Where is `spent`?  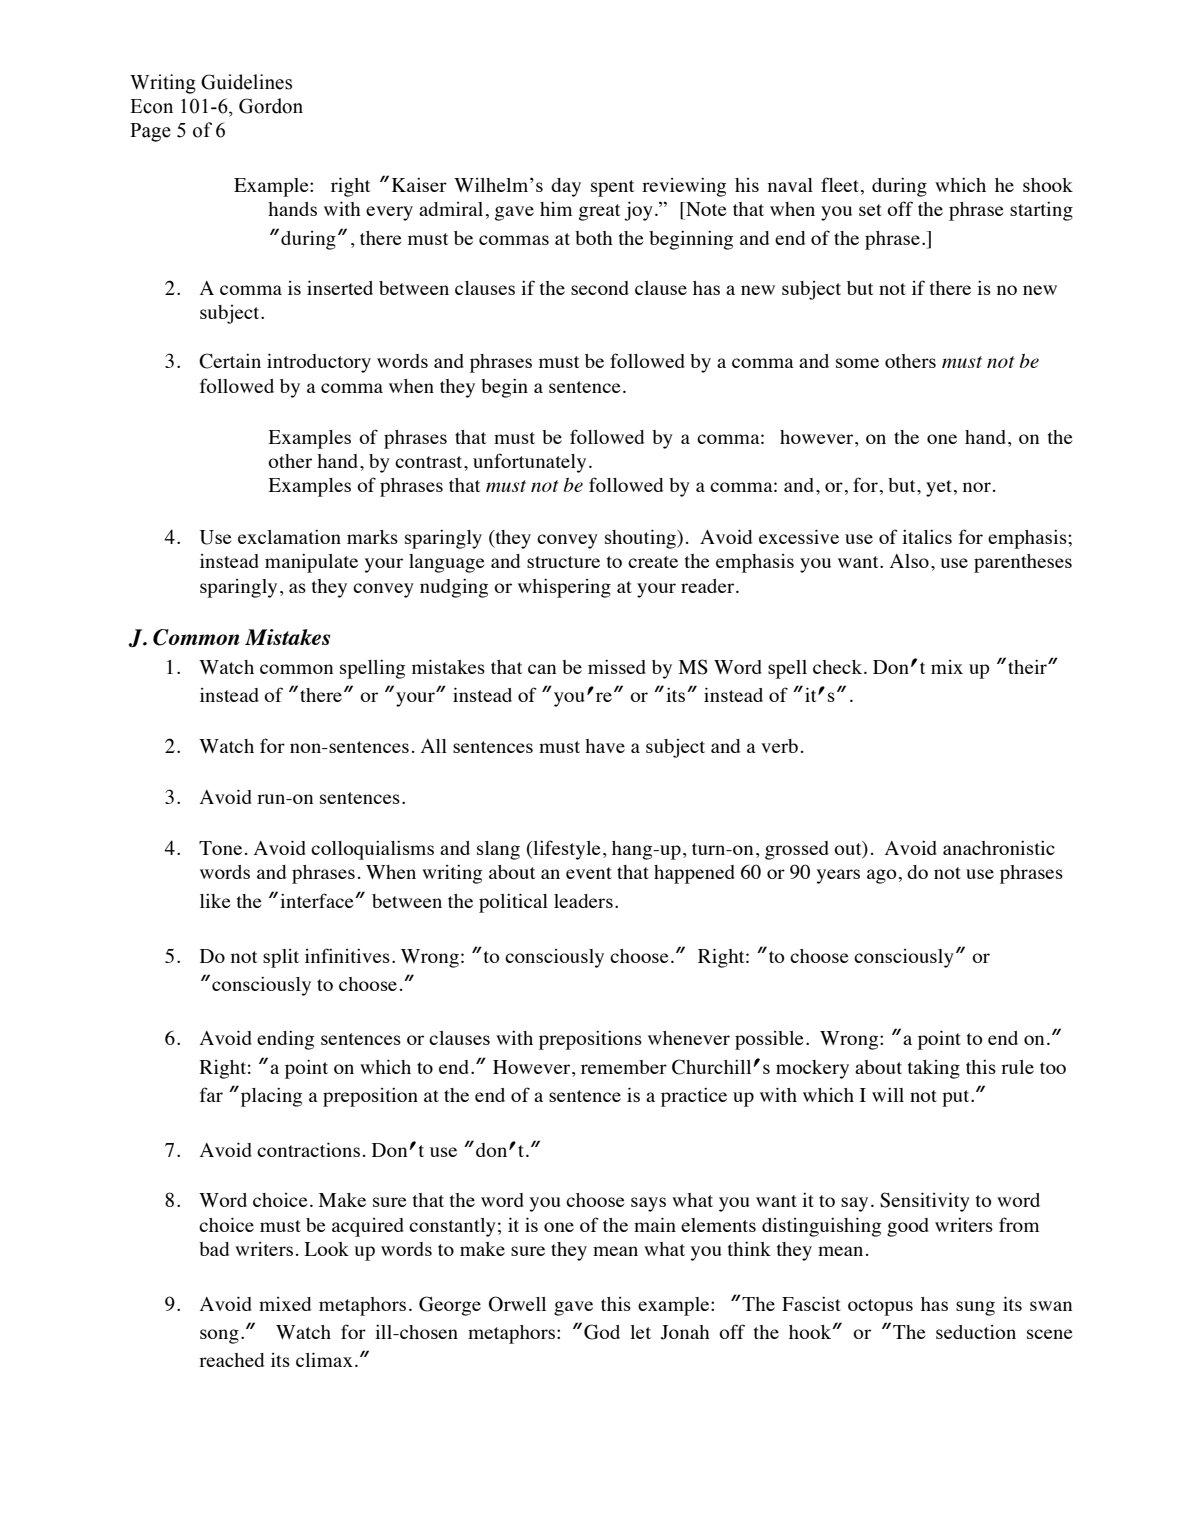 spent is located at coordinates (612, 188).
